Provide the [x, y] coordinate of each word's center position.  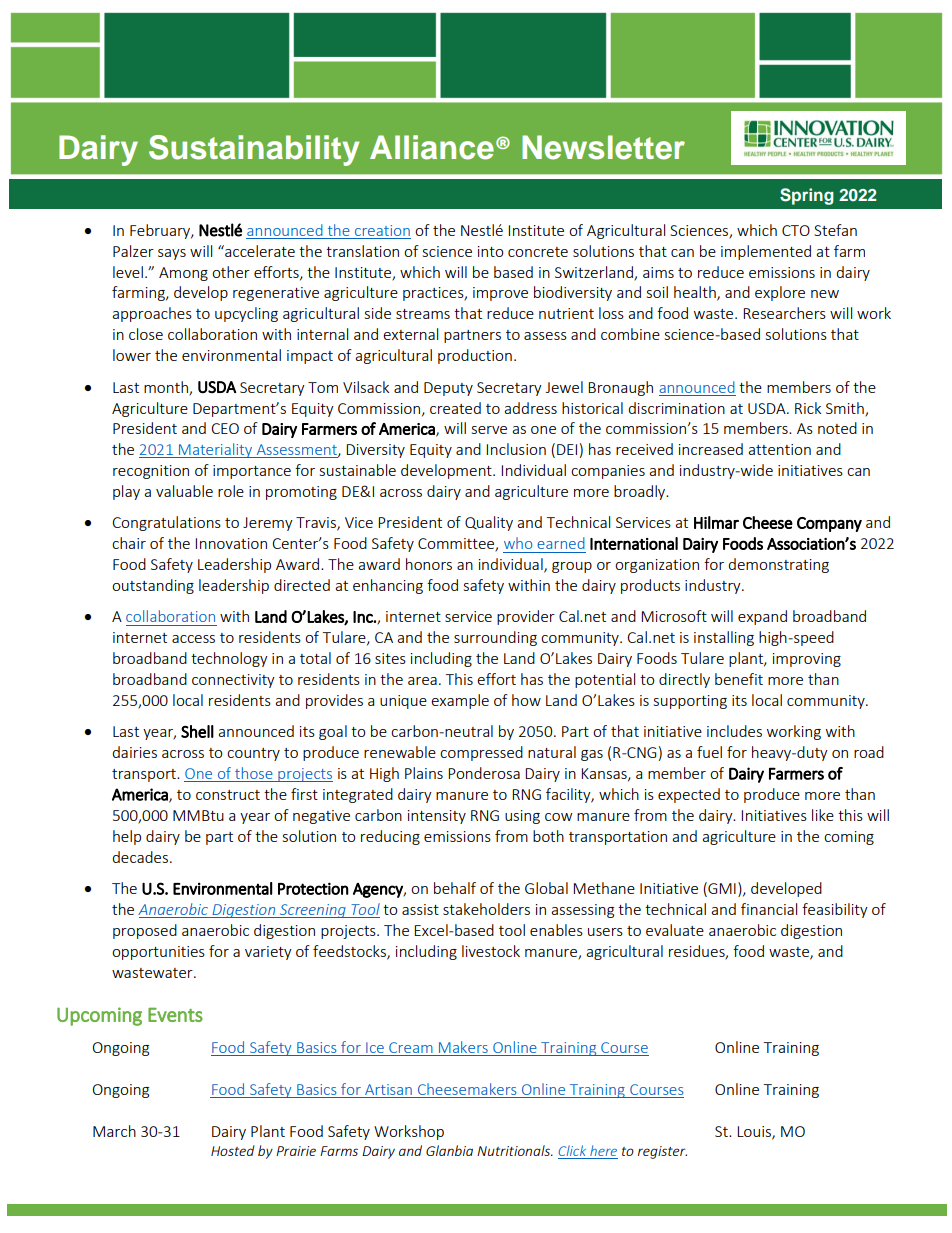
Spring [807, 196]
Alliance [432, 147]
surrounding [495, 638]
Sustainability [254, 150]
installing [724, 638]
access [193, 639]
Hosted [233, 1150]
